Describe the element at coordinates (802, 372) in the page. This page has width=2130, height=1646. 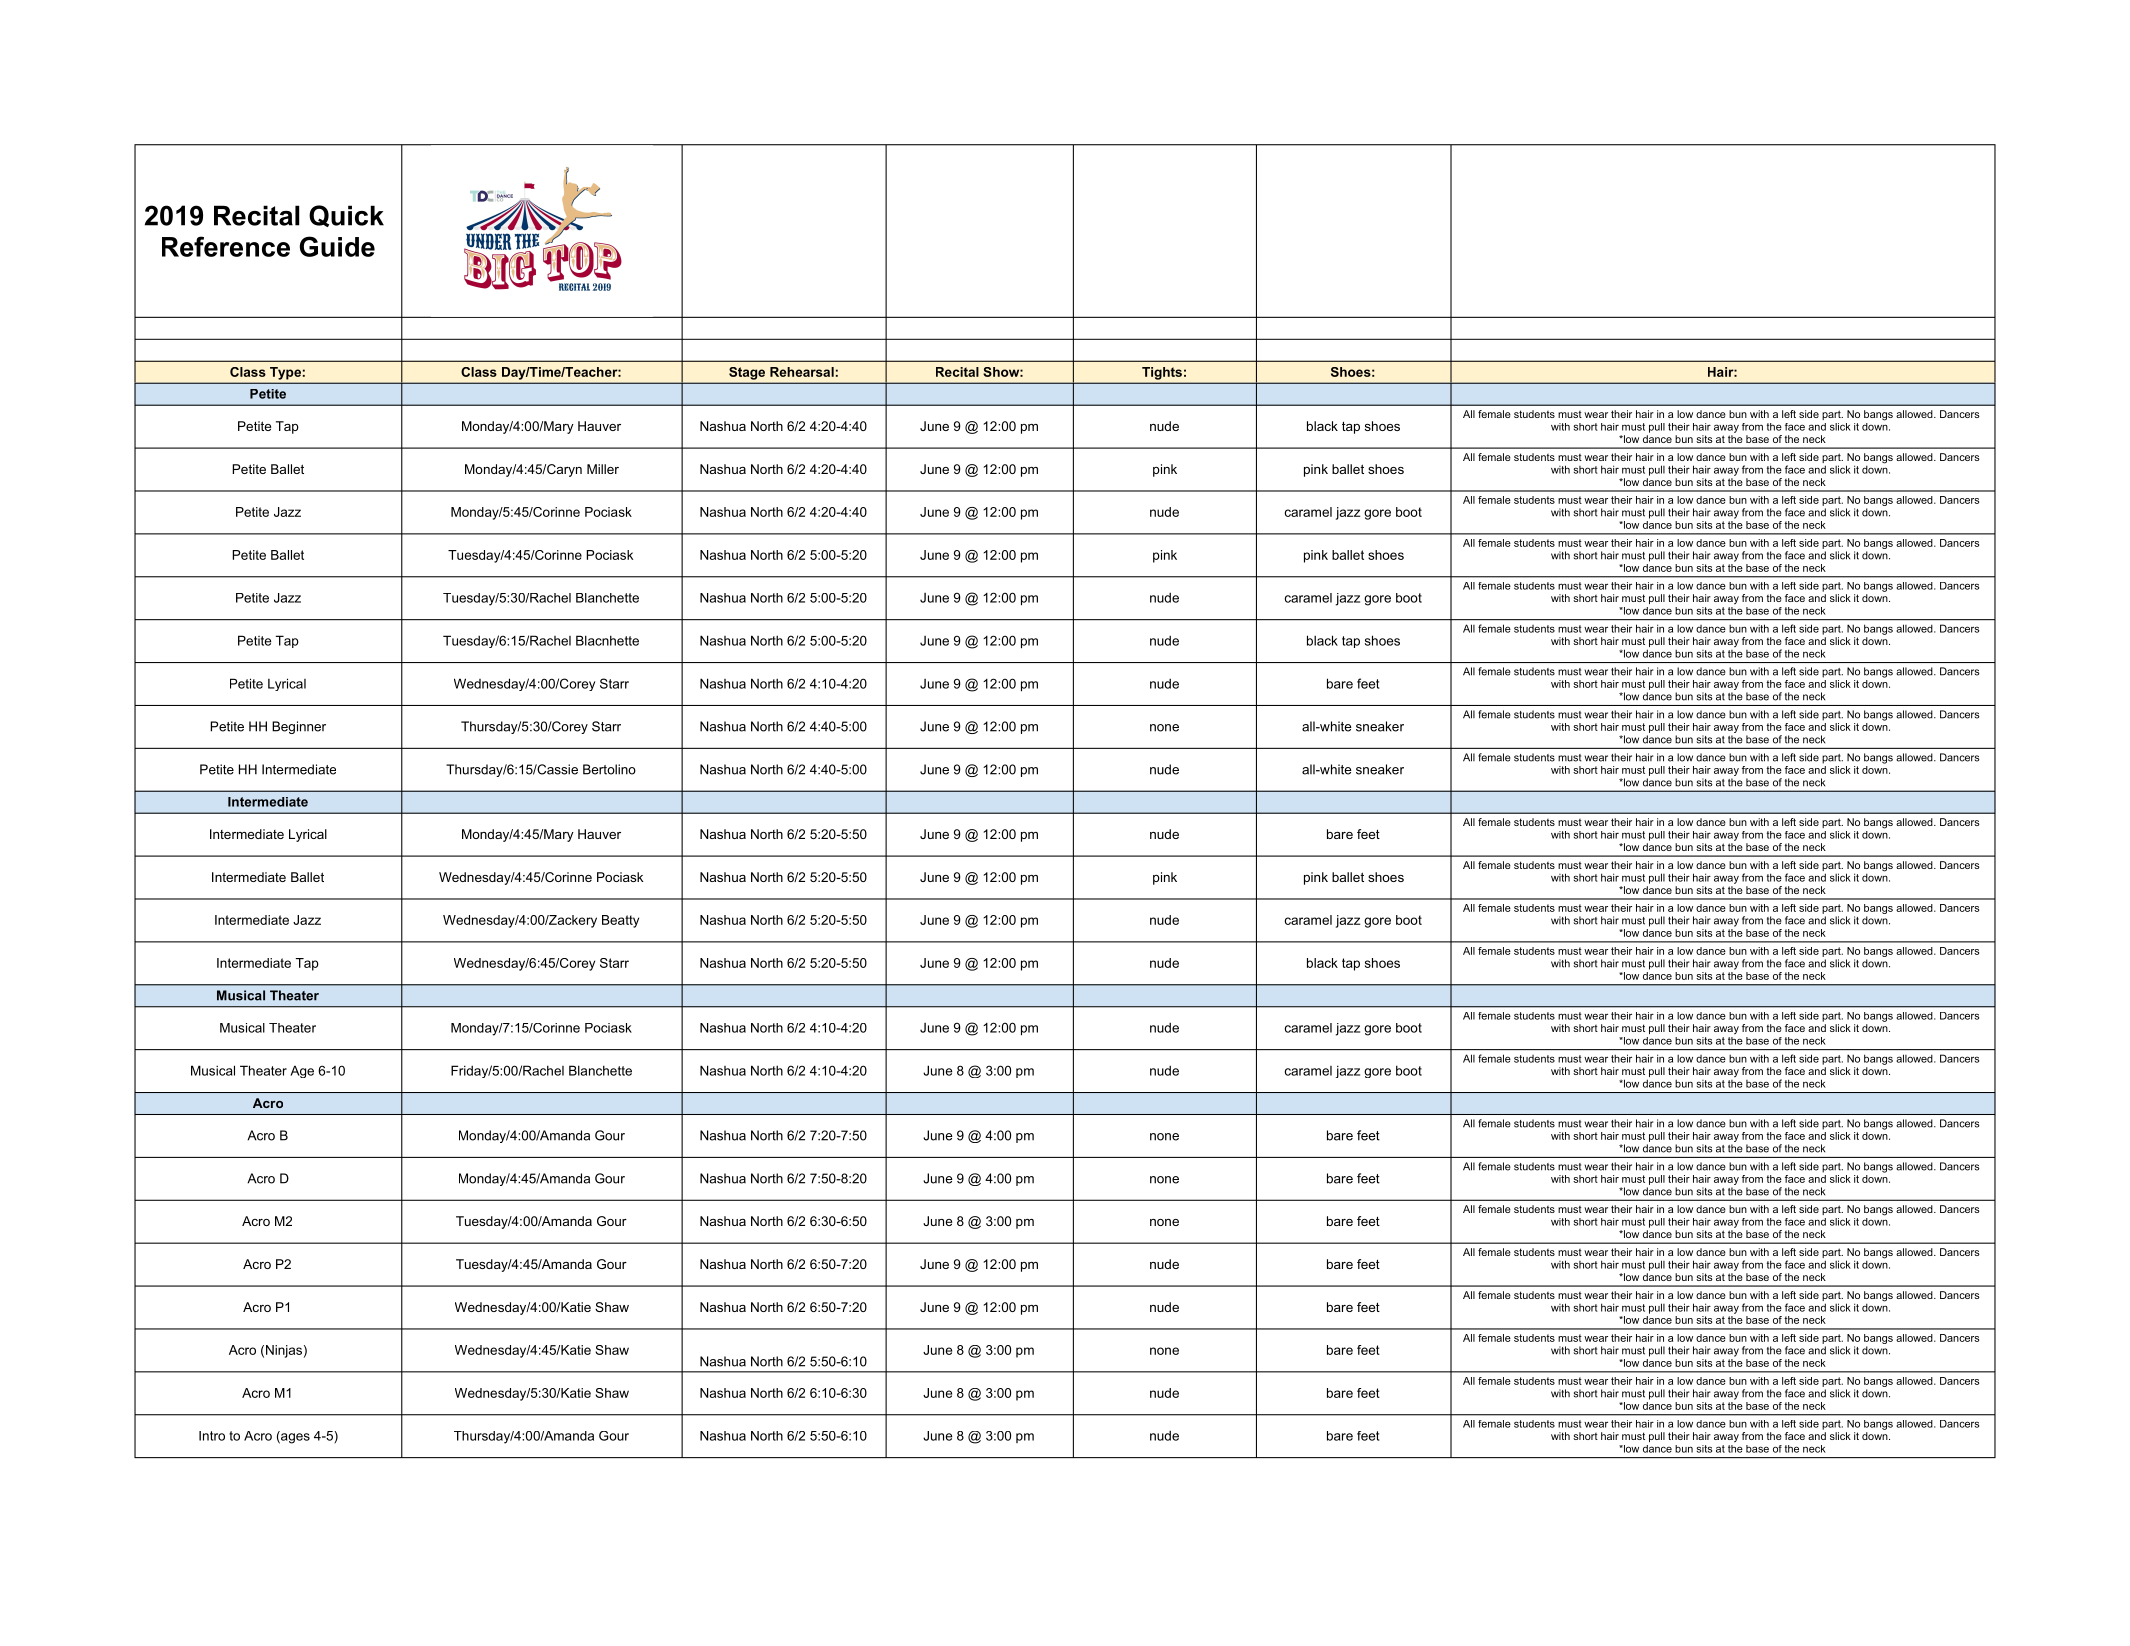
I see `Rehearsal` at that location.
